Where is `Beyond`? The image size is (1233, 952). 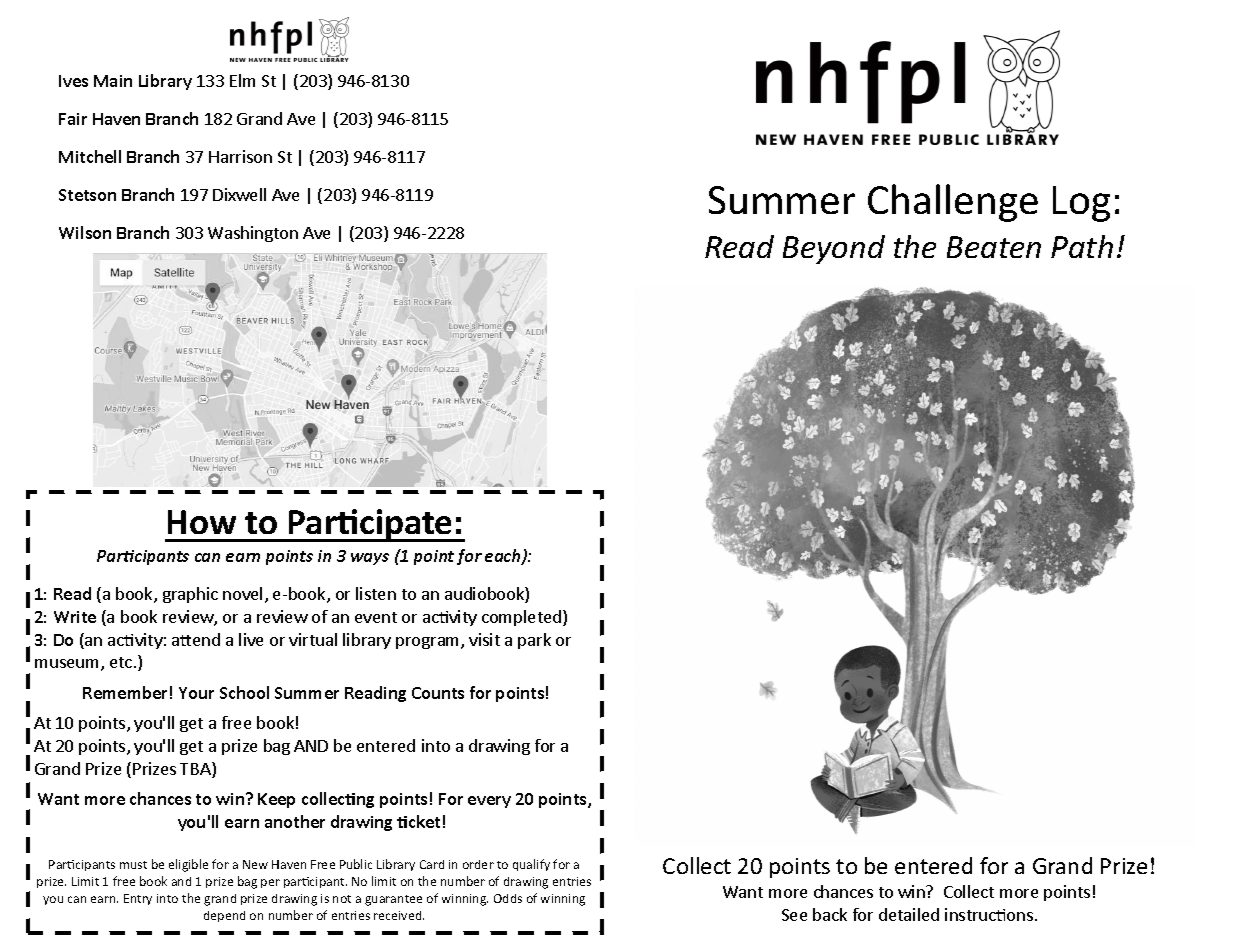
Beyond is located at coordinates (834, 249).
